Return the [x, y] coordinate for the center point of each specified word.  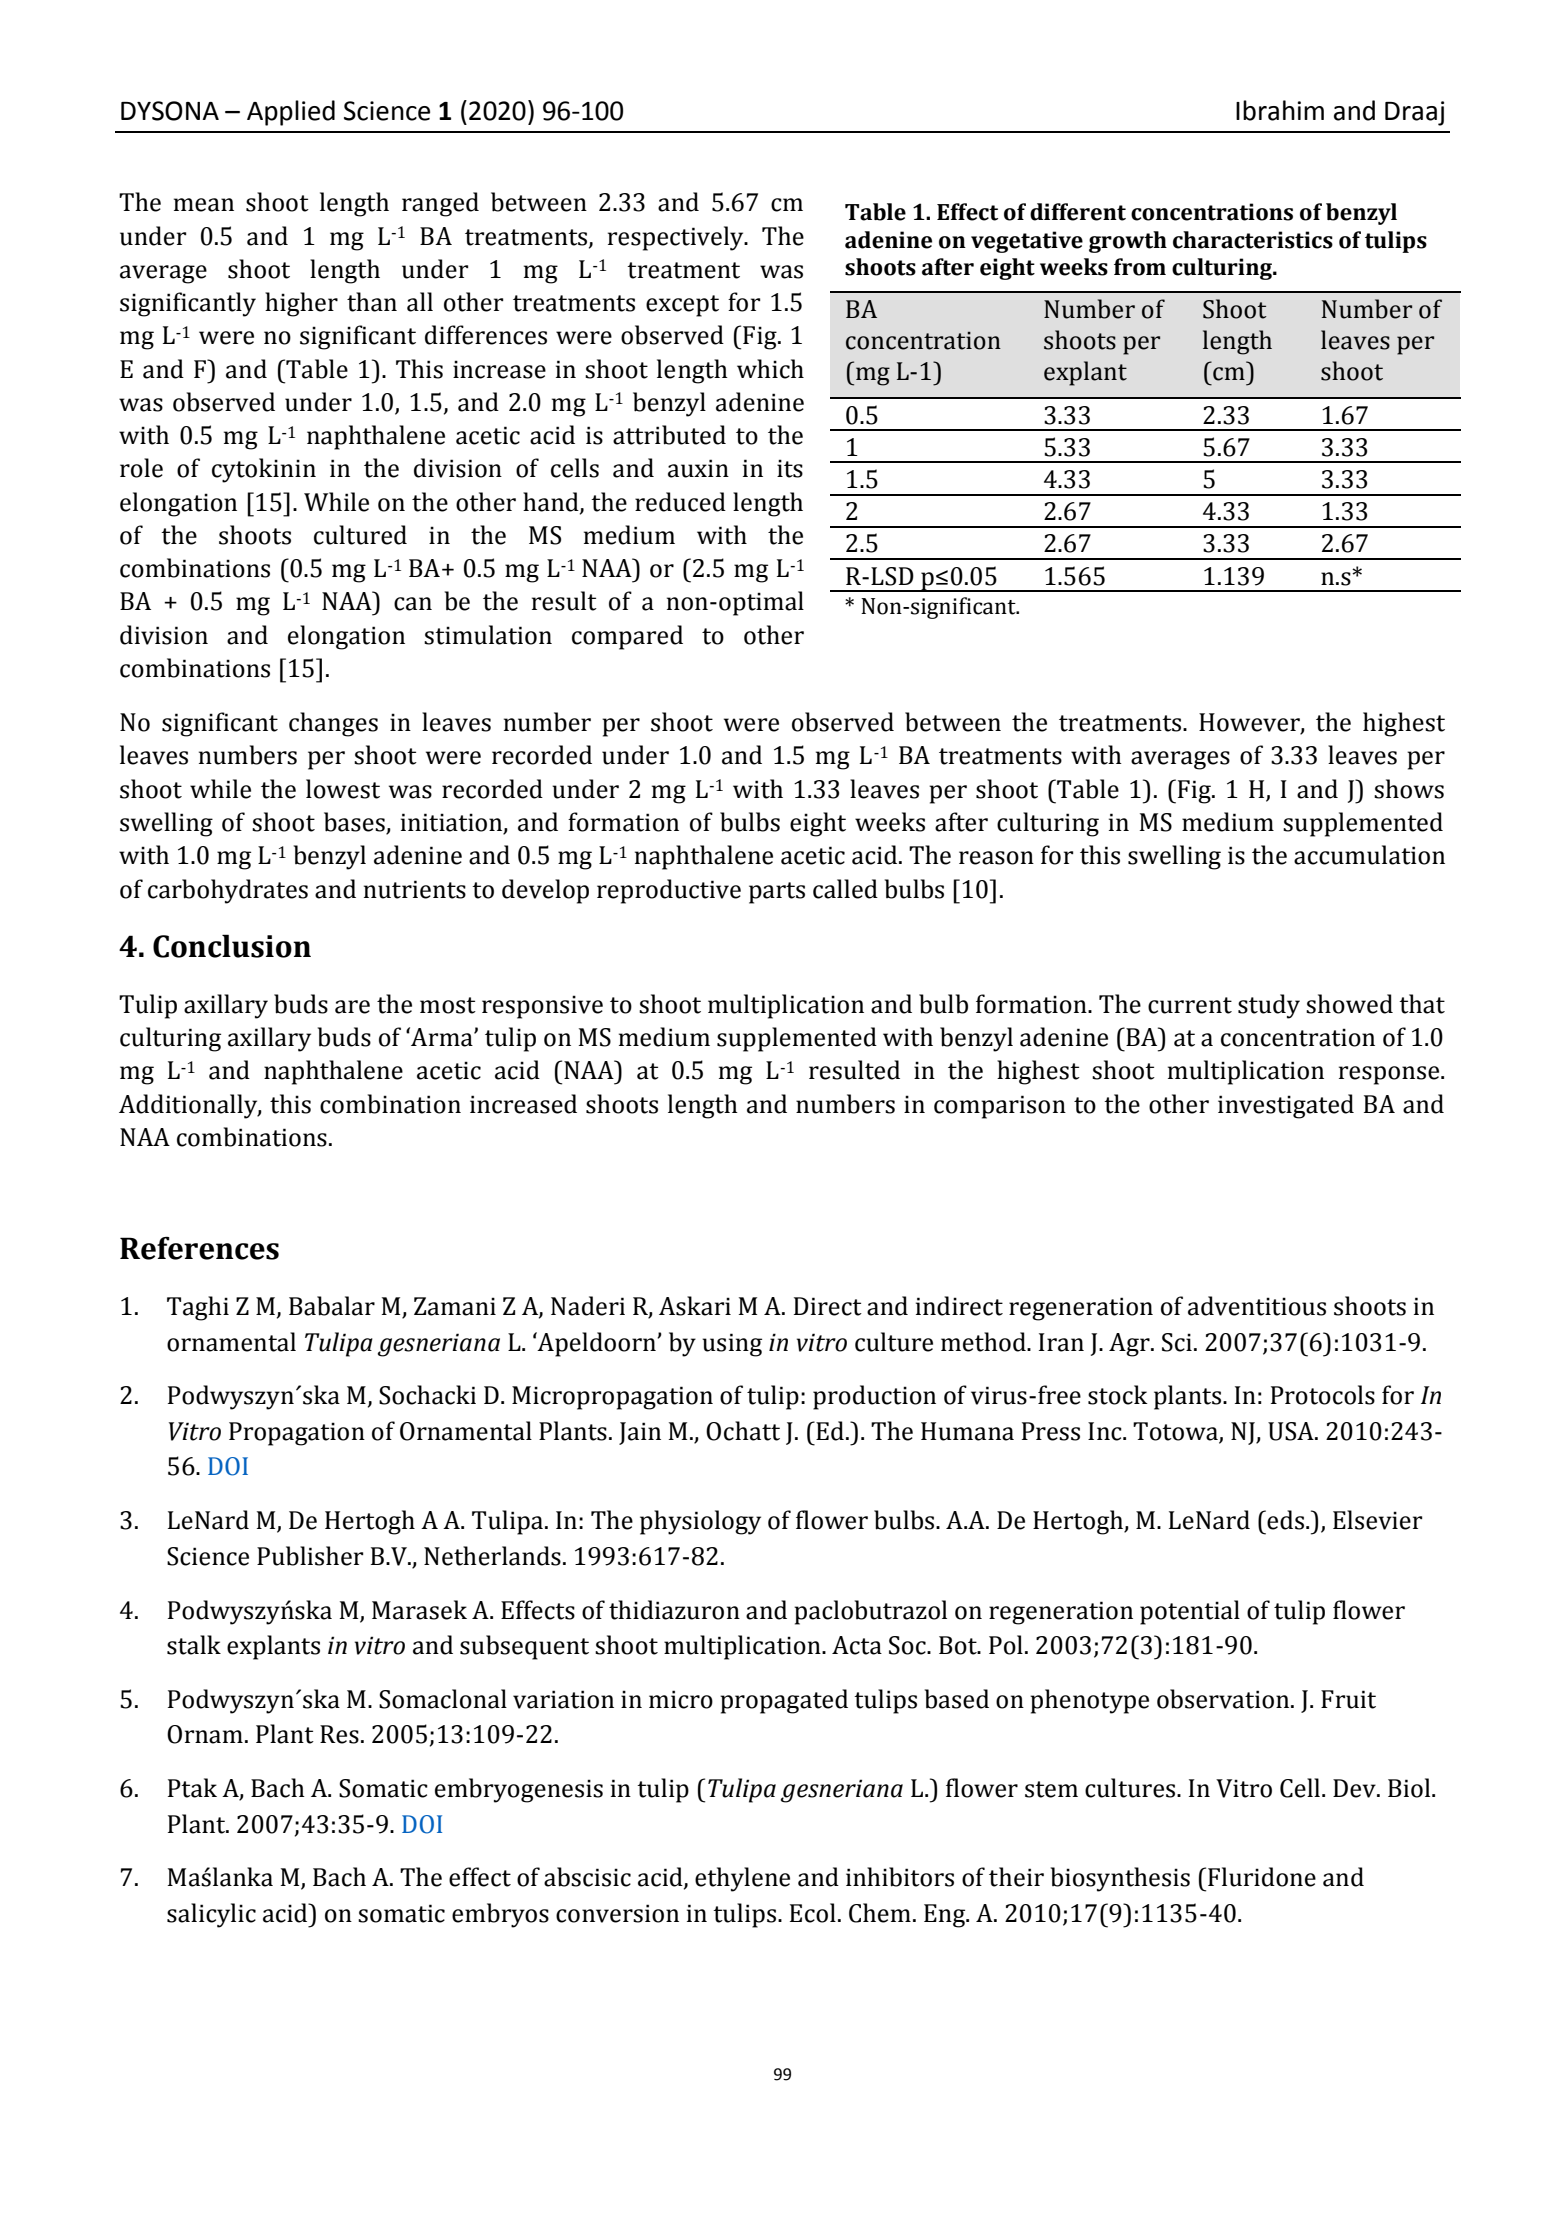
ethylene [742, 1879]
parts [777, 893]
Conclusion [232, 946]
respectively [677, 238]
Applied [291, 113]
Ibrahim [1280, 110]
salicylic [211, 1915]
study [1269, 1006]
